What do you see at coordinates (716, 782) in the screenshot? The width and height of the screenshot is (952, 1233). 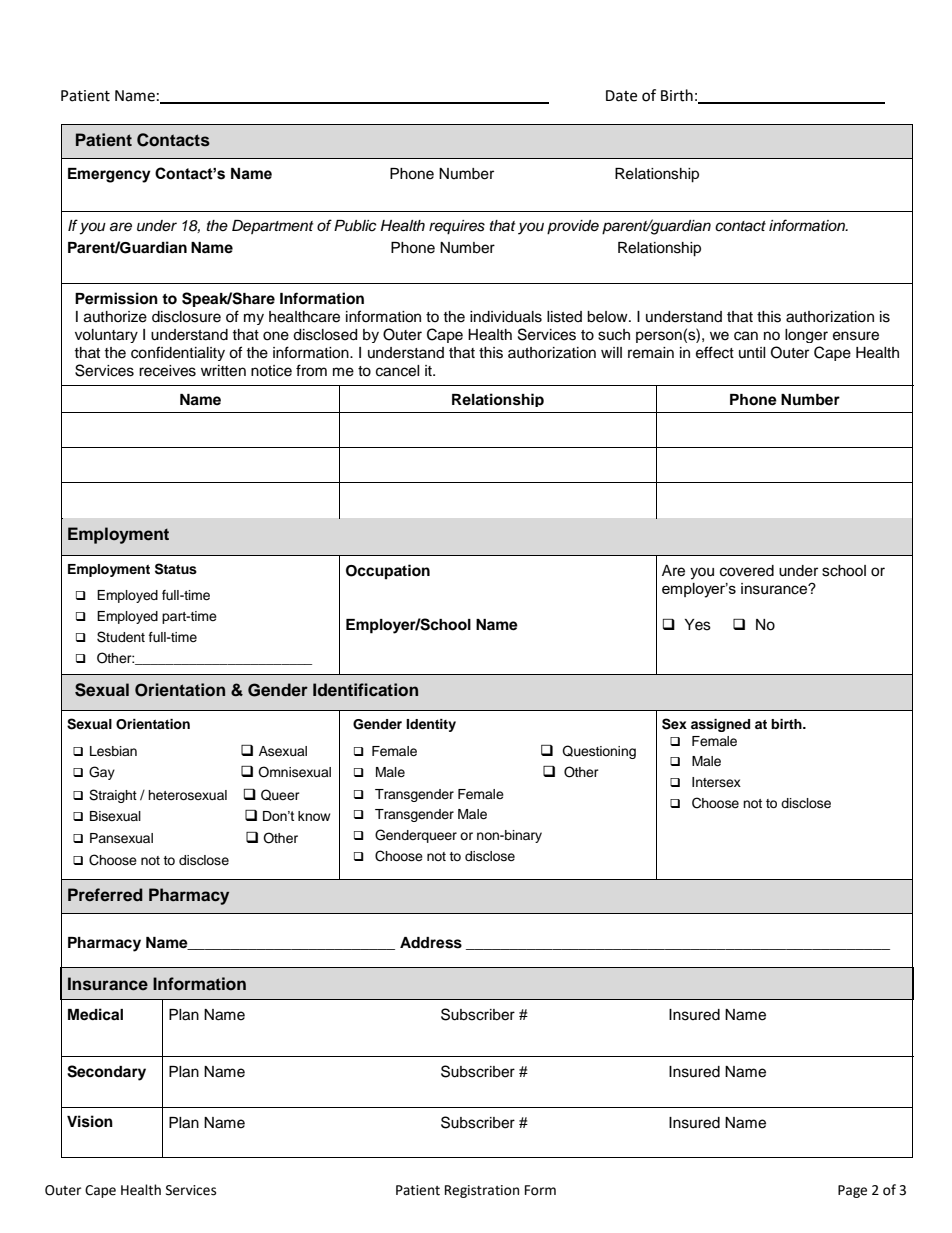 I see `Intersex` at bounding box center [716, 782].
